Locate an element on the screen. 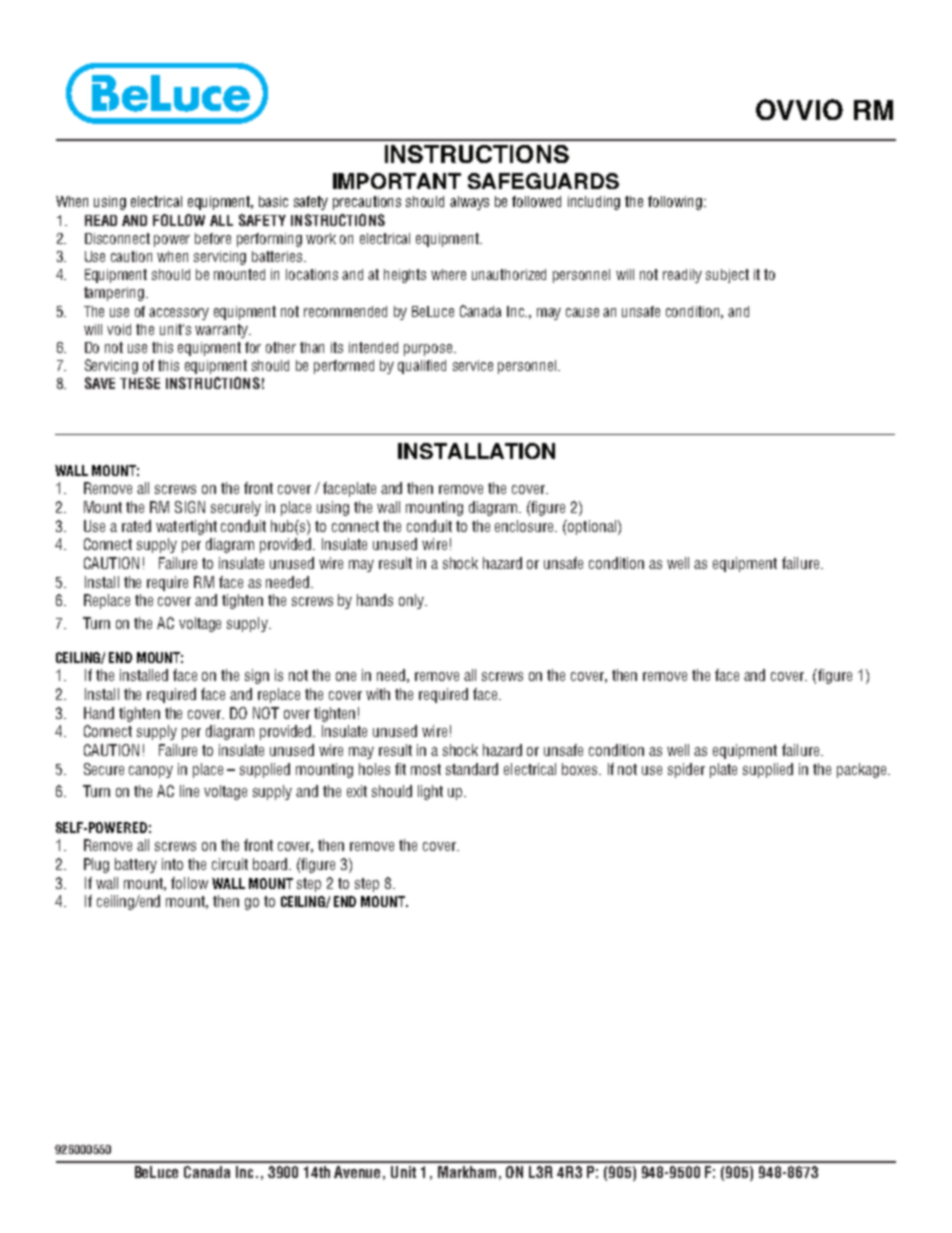 The height and width of the screenshot is (1233, 952). before is located at coordinates (213, 238).
